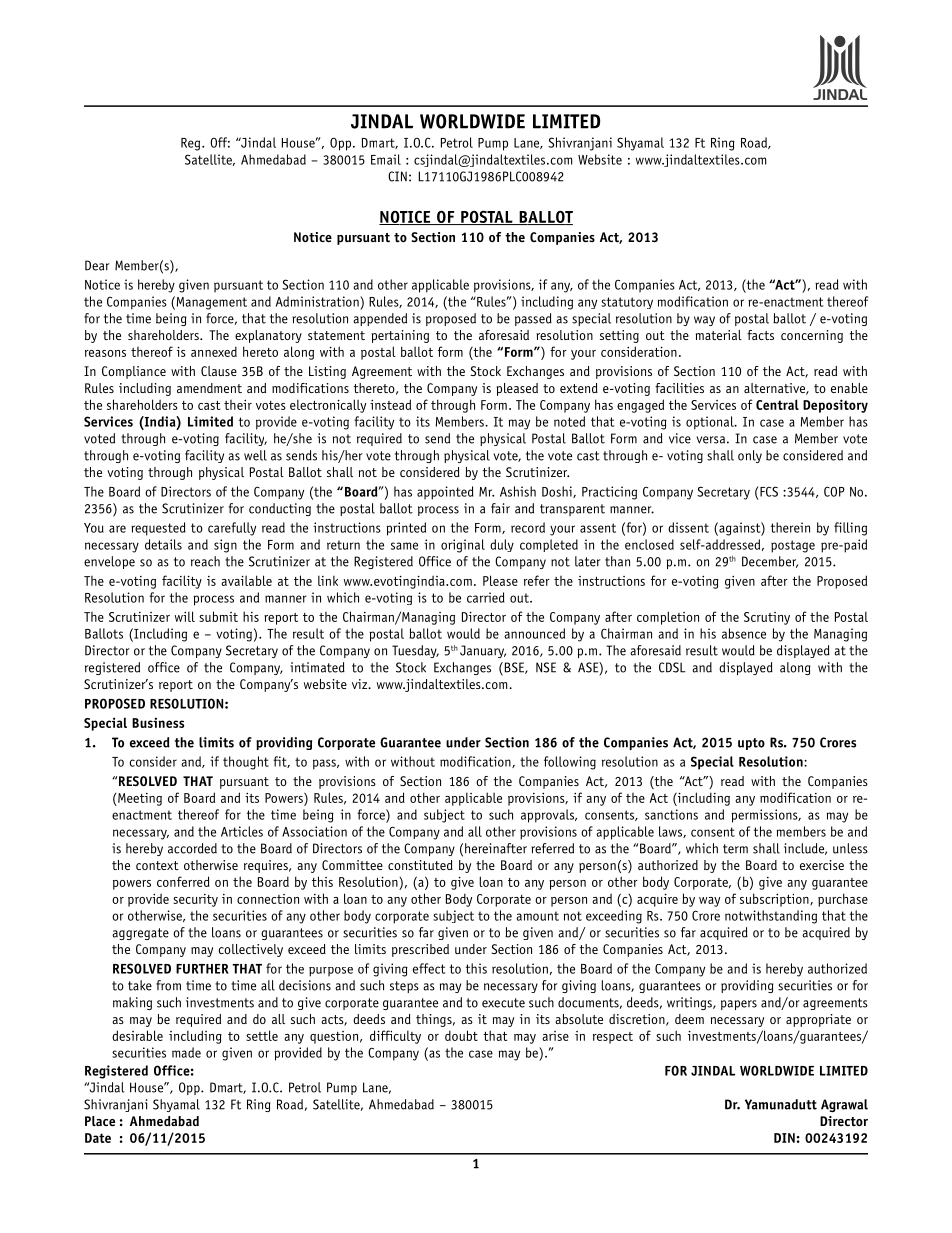 This image has height=1233, width=952. I want to click on Agrawal, so click(844, 1105).
